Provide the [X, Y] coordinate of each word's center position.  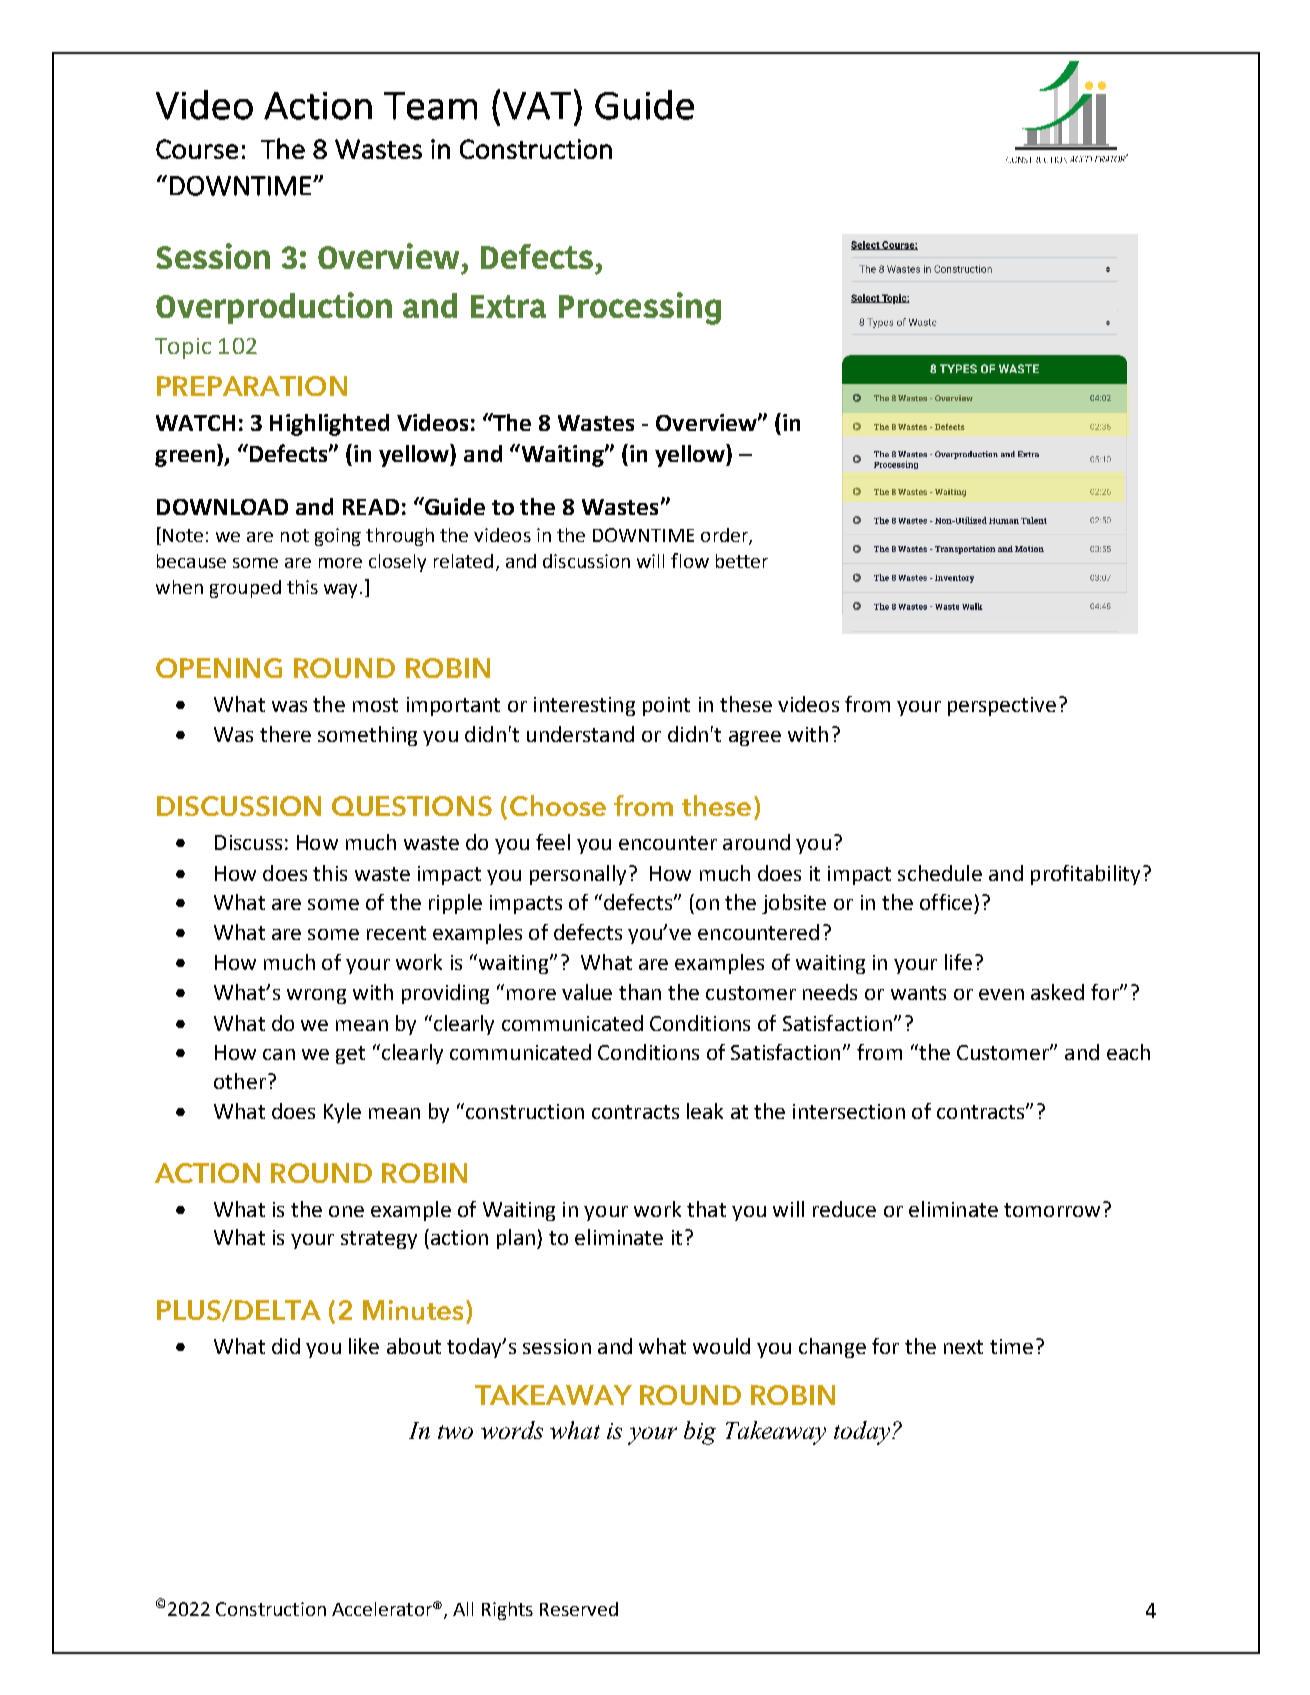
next [963, 1347]
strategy [379, 1240]
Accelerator [383, 1609]
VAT [537, 106]
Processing [640, 308]
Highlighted [329, 425]
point [666, 706]
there [285, 734]
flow [690, 560]
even [1001, 994]
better [742, 561]
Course [197, 149]
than [640, 992]
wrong [316, 996]
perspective [1002, 706]
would [721, 1346]
